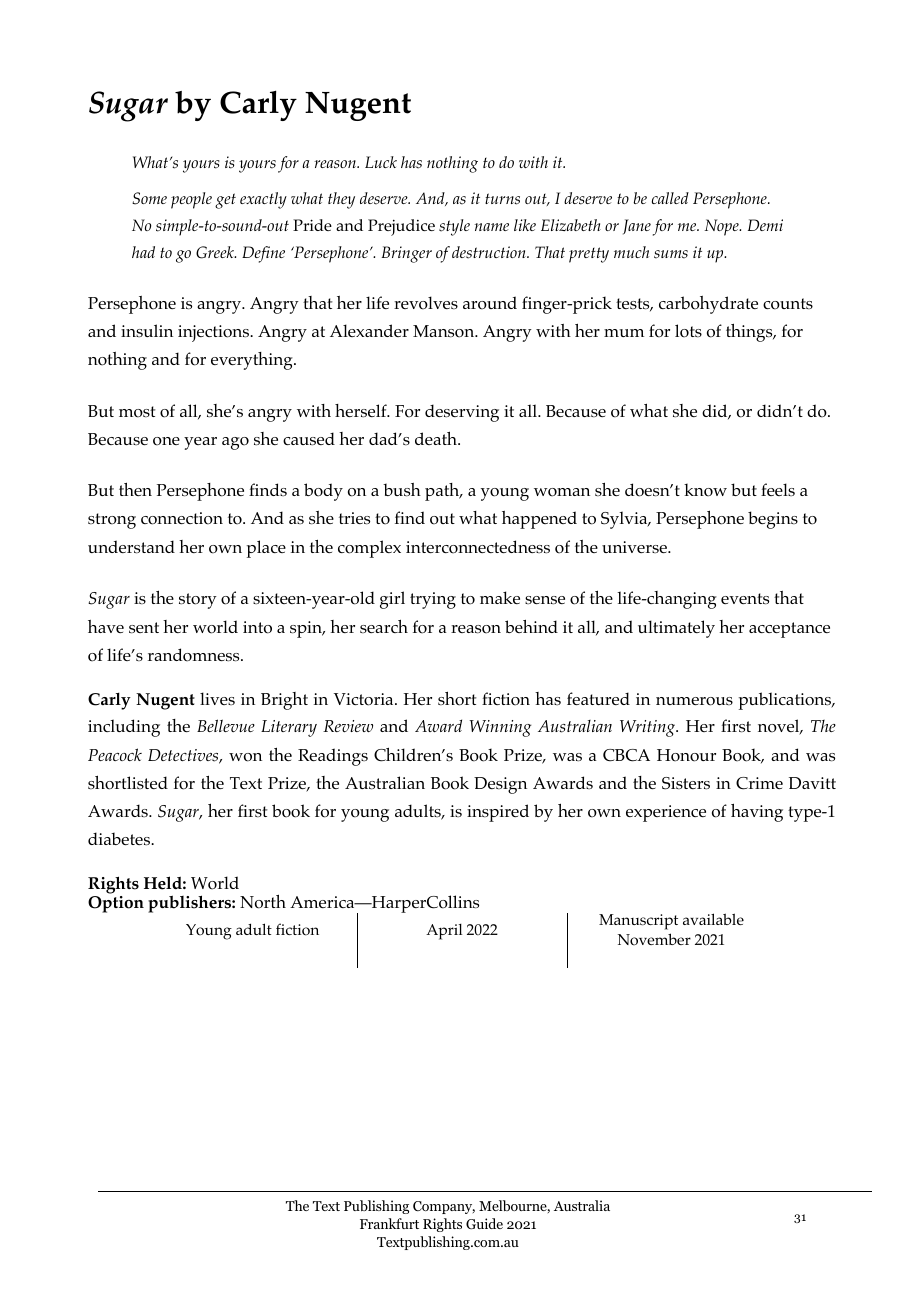 This screenshot has height=1308, width=924. I want to click on Frankfurt, so click(389, 1223).
